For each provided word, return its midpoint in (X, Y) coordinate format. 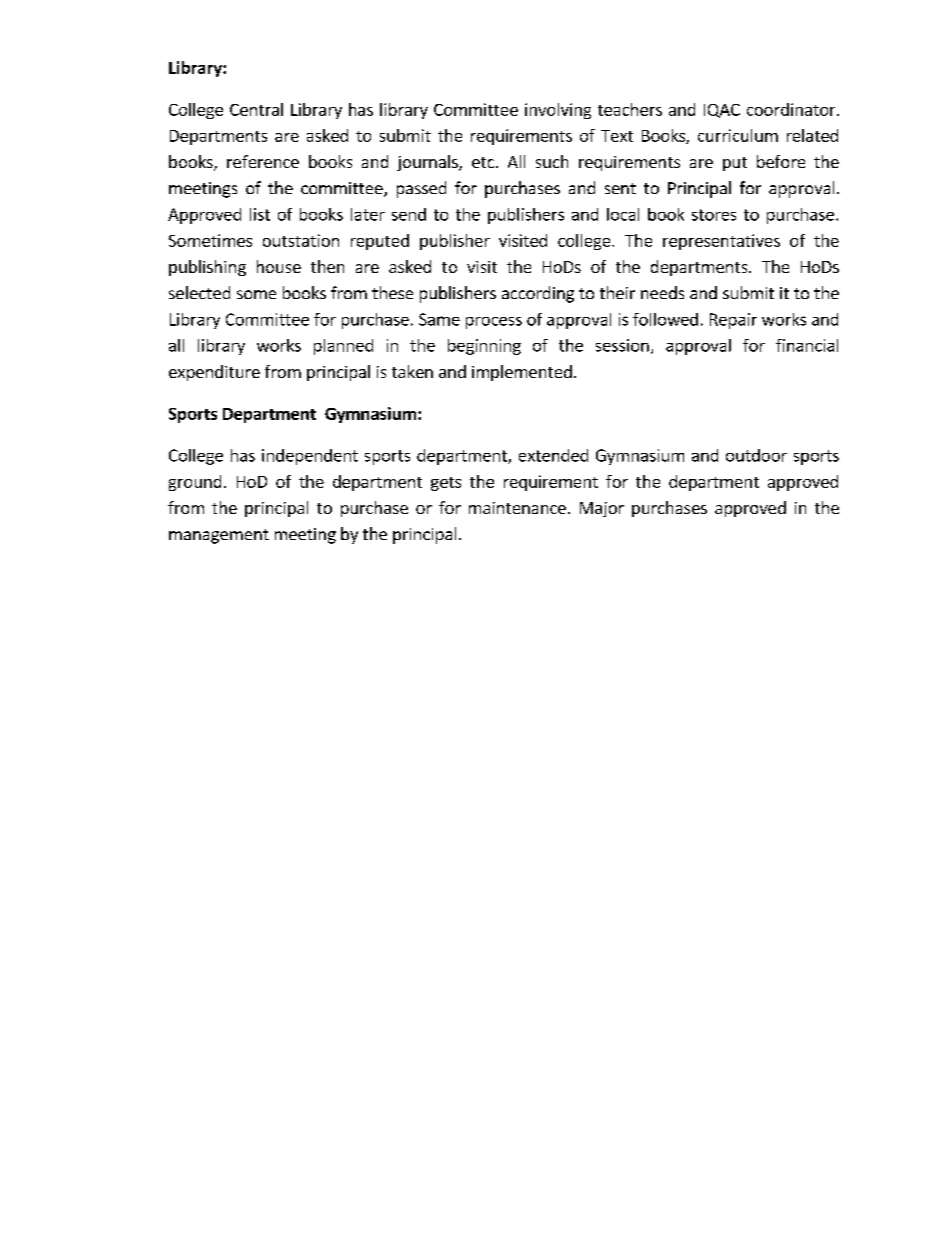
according (538, 294)
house (279, 266)
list (260, 214)
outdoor (756, 455)
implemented (522, 373)
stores (714, 215)
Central (256, 109)
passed (421, 189)
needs (662, 292)
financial (807, 345)
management (219, 536)
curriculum (738, 135)
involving (558, 111)
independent (310, 457)
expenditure (214, 373)
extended (553, 455)
